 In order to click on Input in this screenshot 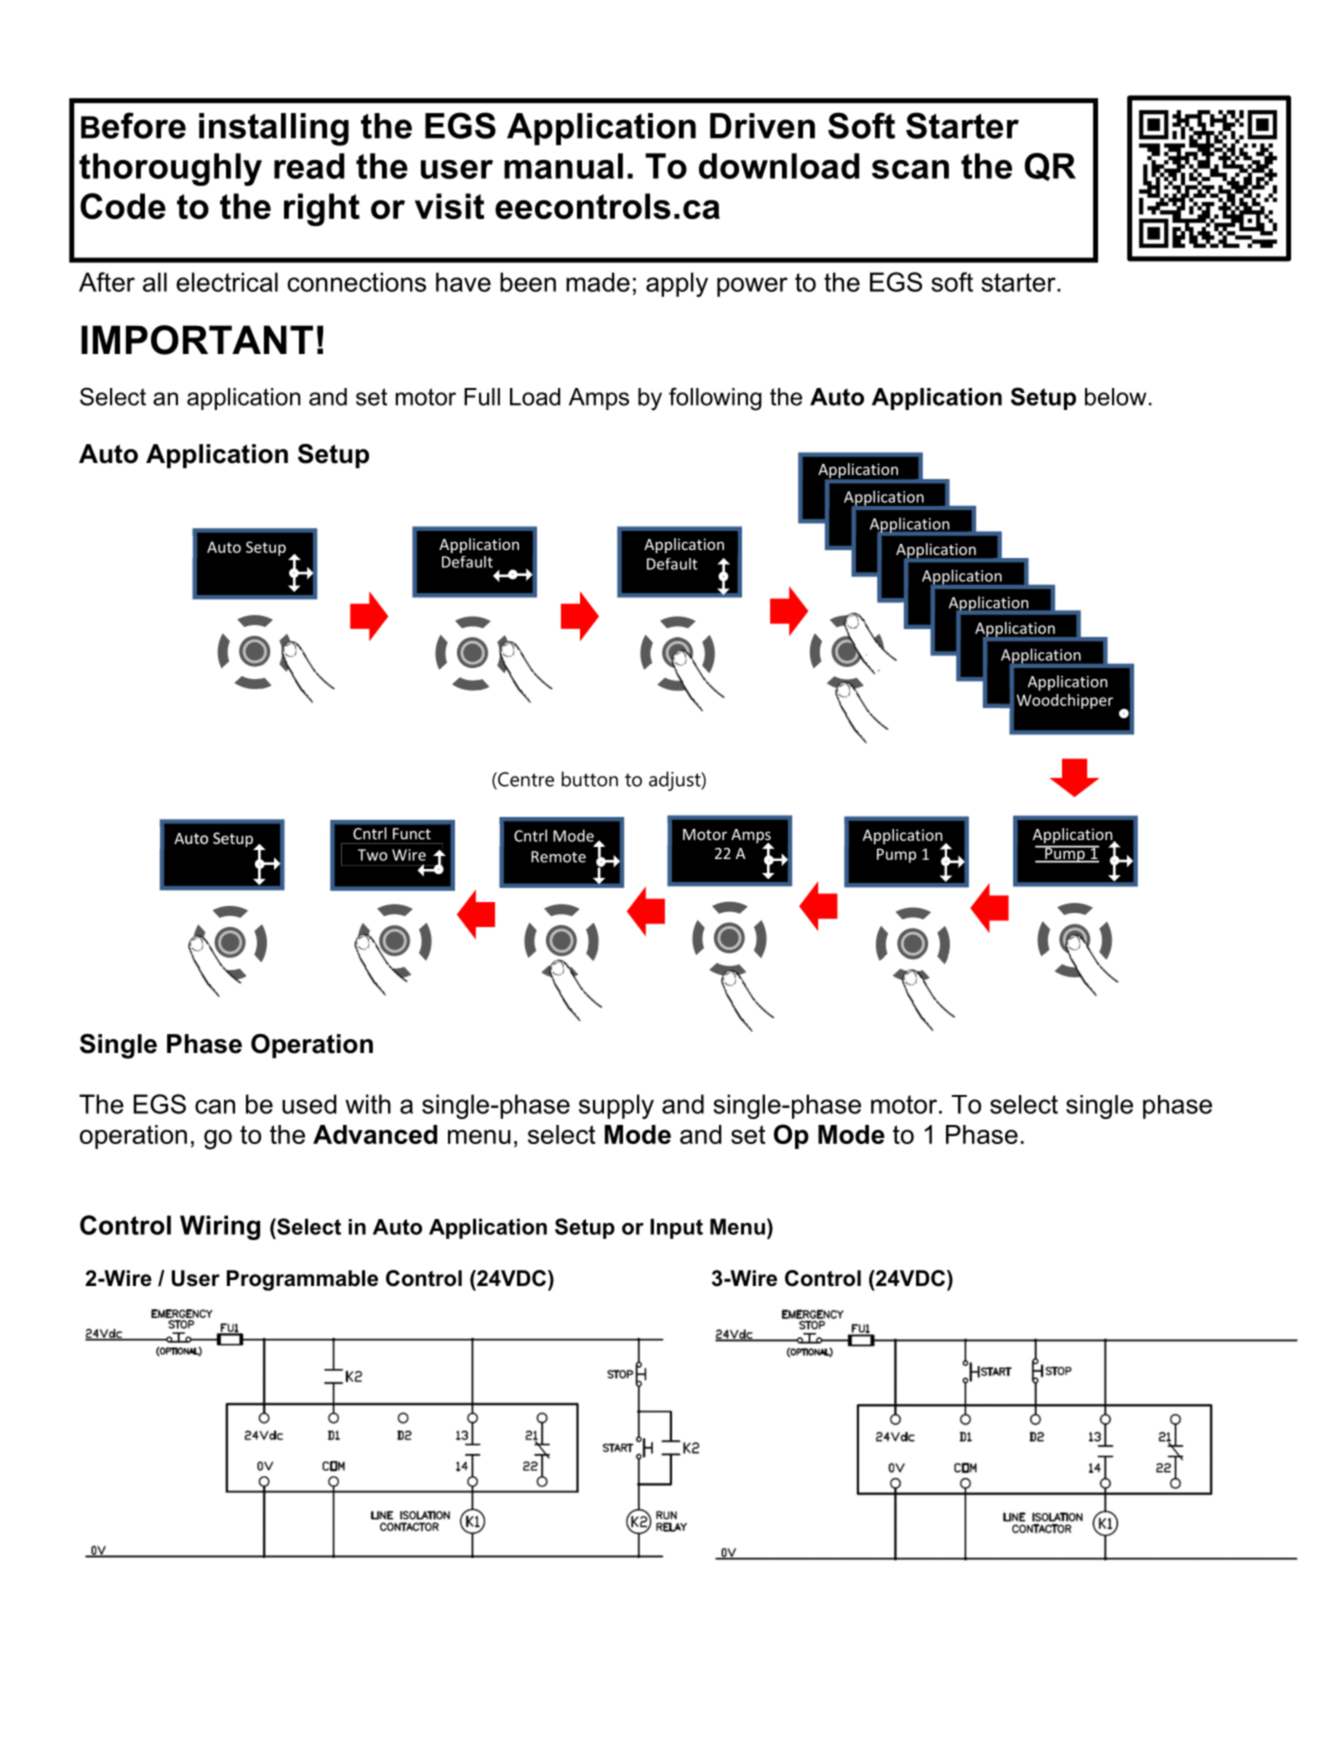, I will do `click(676, 1228)`.
